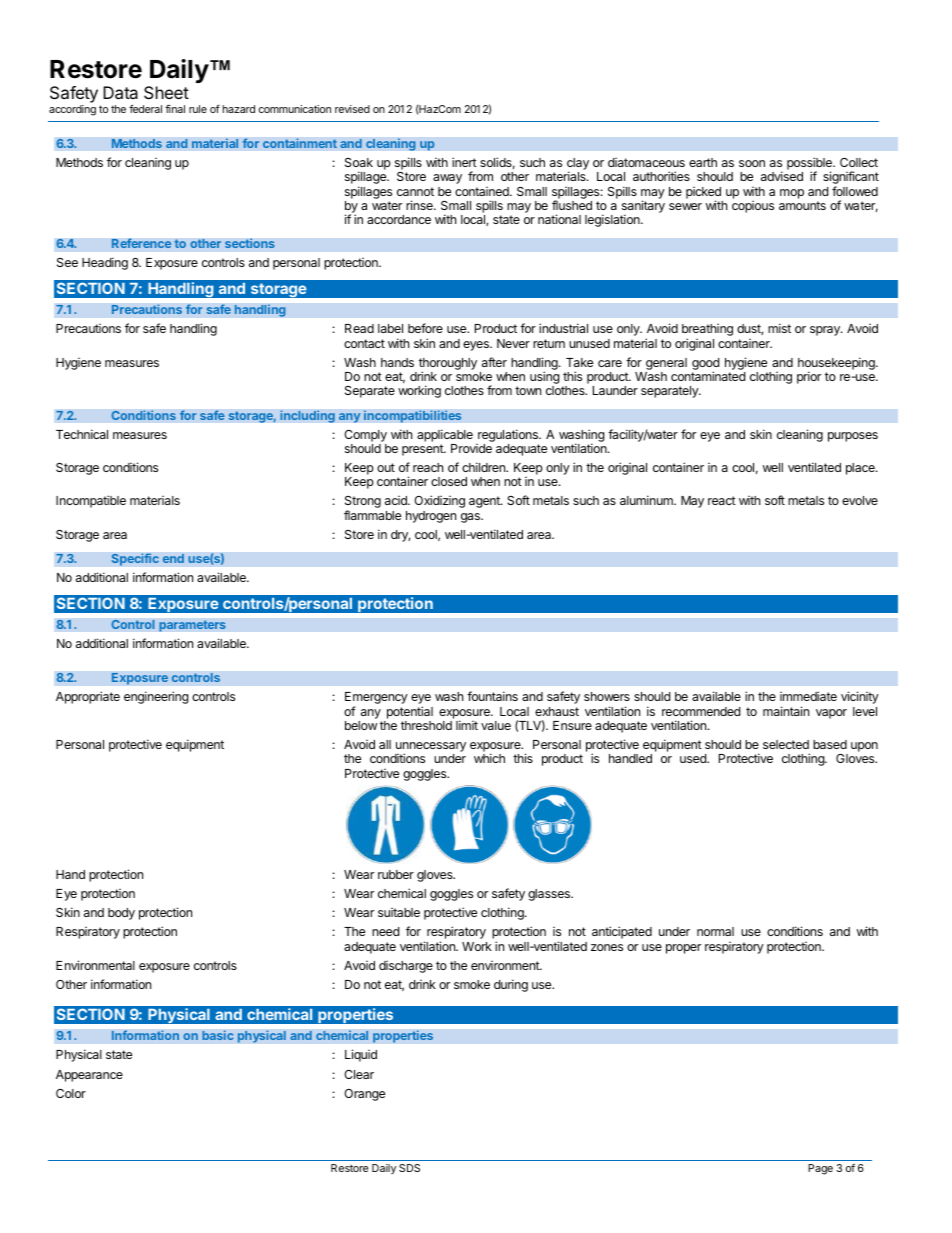 The height and width of the page is (1233, 952). What do you see at coordinates (786, 711) in the page?
I see `maintain` at bounding box center [786, 711].
